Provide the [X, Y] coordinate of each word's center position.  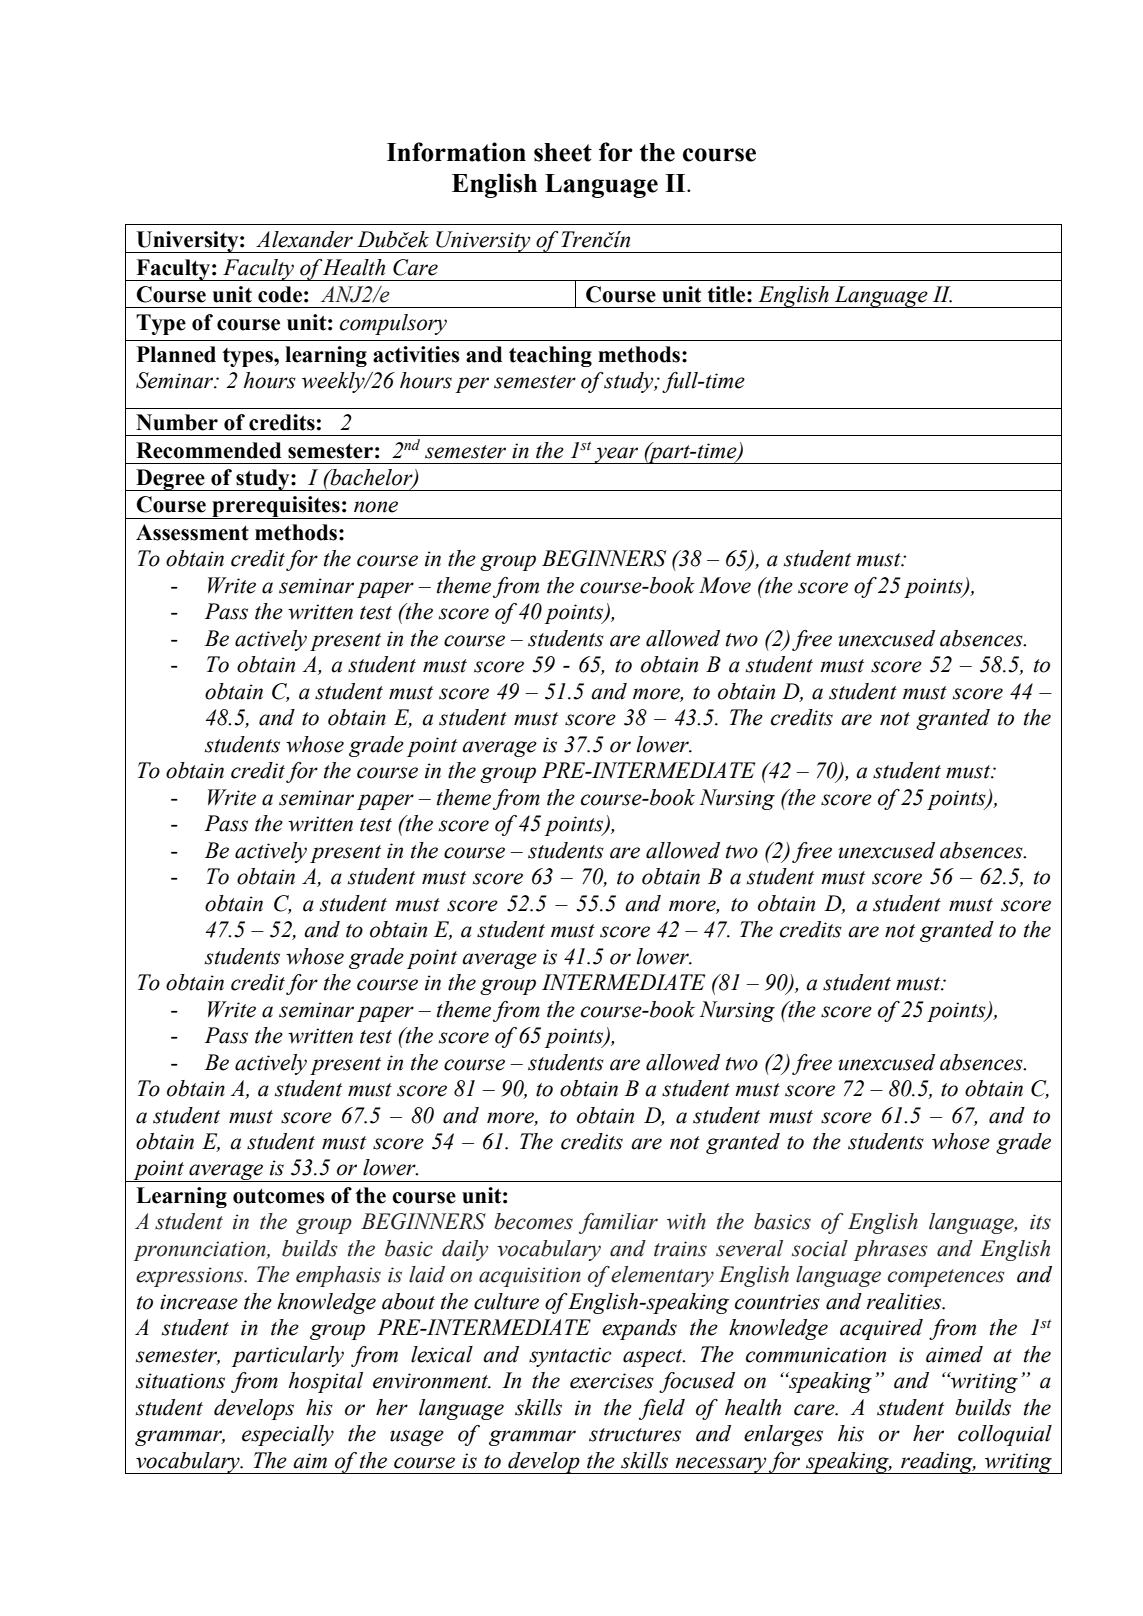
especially [288, 1435]
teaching [550, 356]
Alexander [304, 239]
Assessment [192, 532]
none [376, 507]
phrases [891, 1250]
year [616, 455]
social [820, 1248]
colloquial [1005, 1435]
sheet [563, 152]
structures [635, 1435]
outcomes [279, 1196]
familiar [618, 1223]
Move [725, 585]
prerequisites [276, 507]
